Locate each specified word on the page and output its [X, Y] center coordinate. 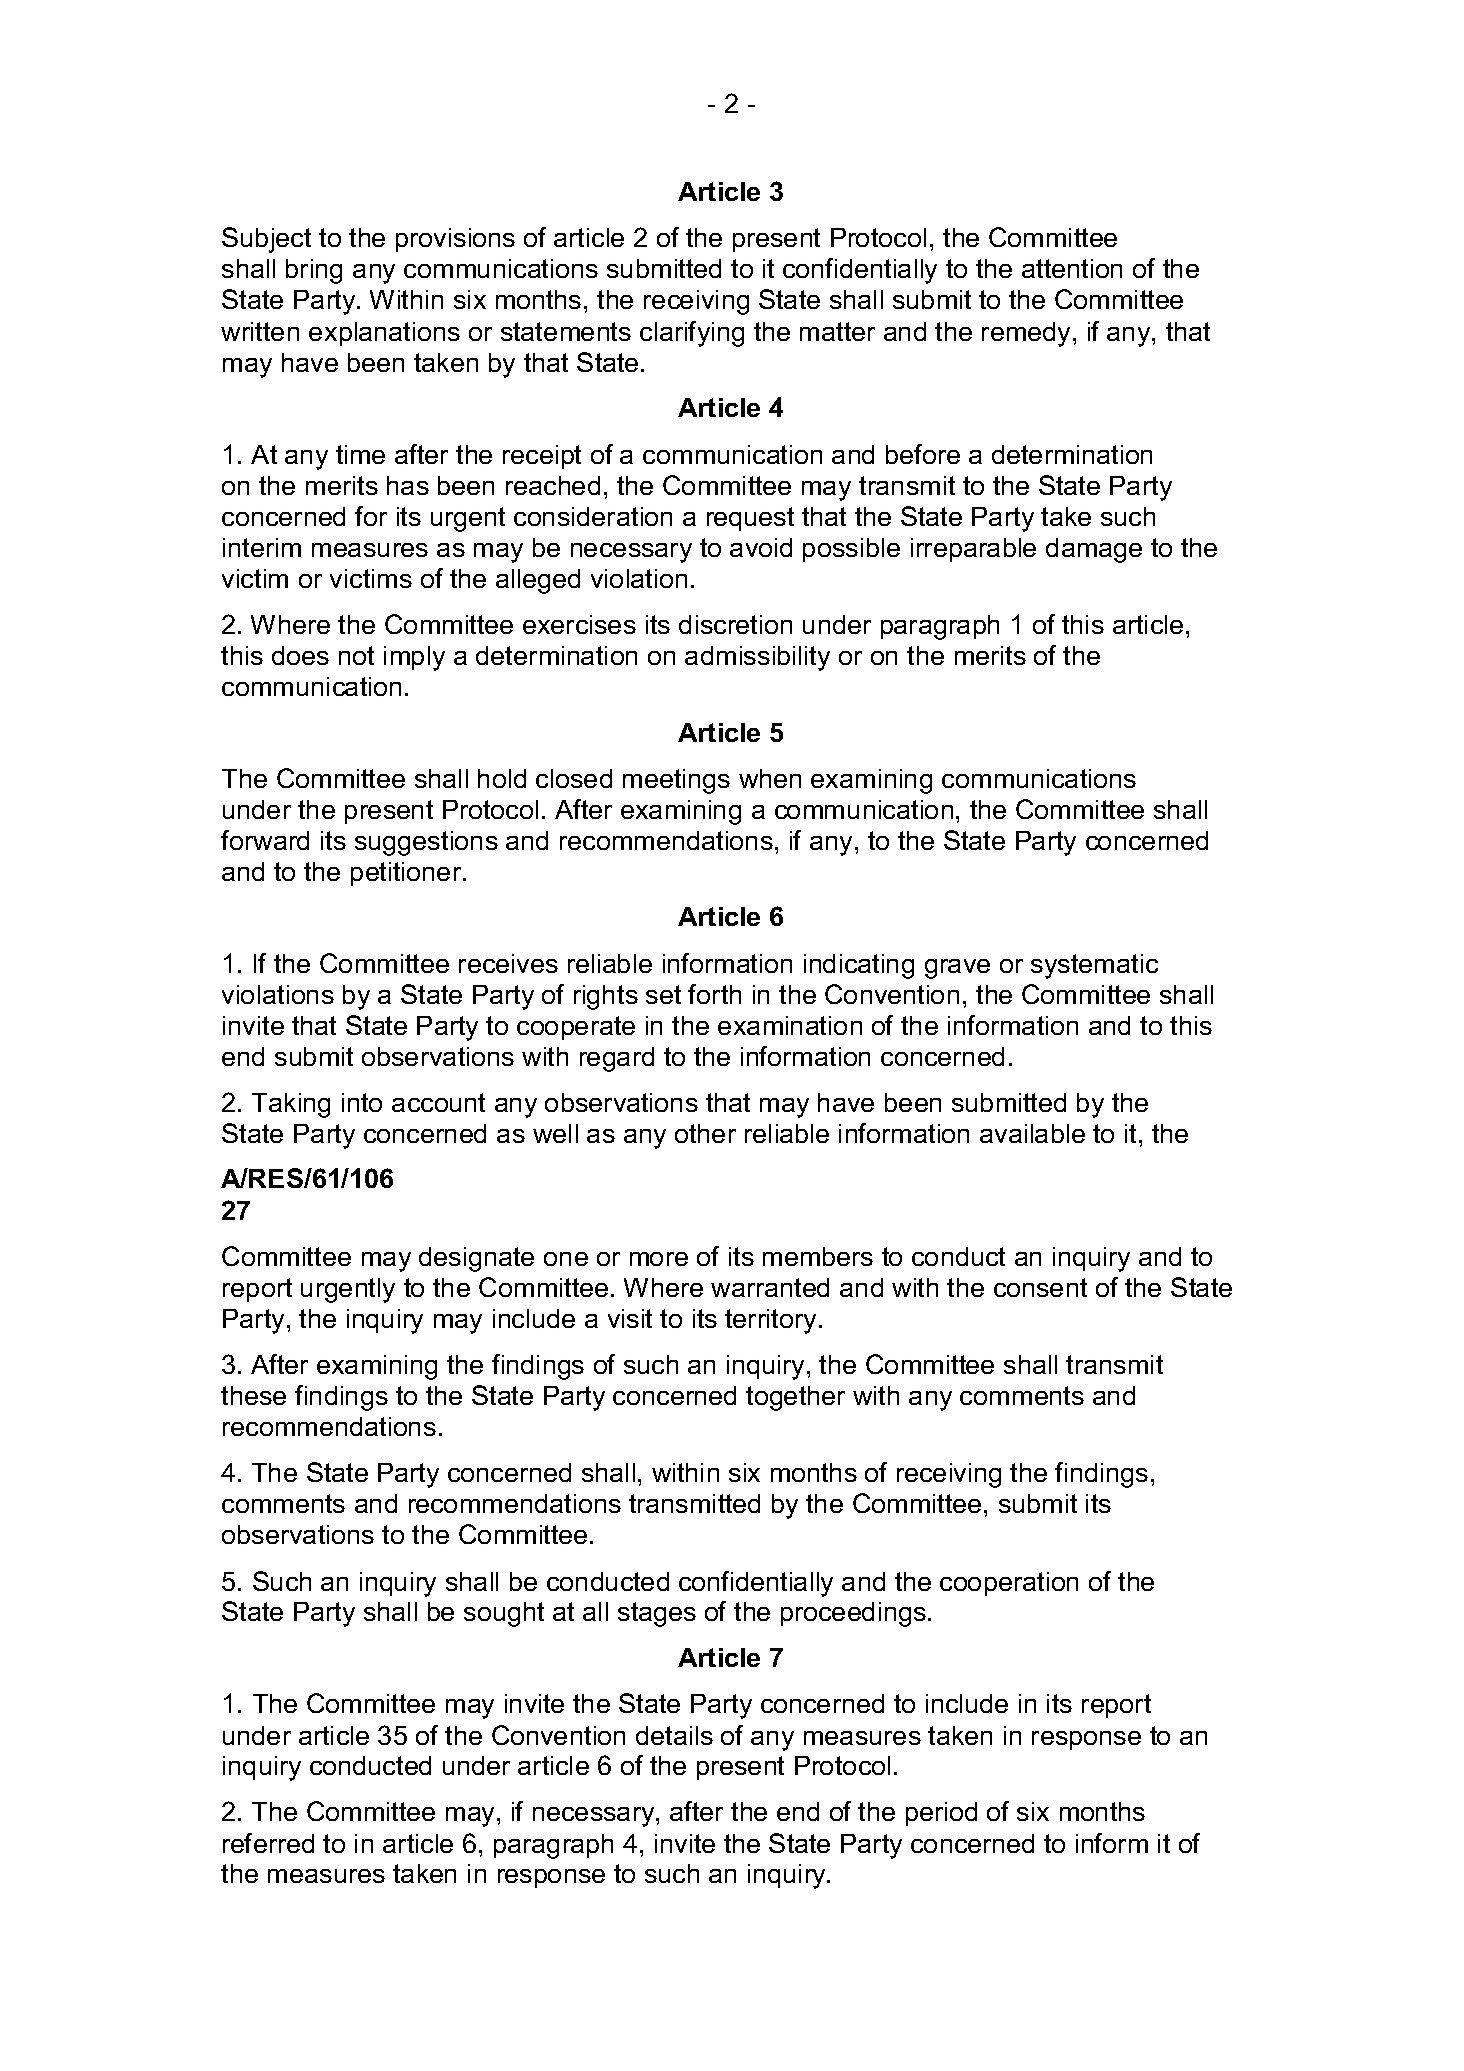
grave [957, 969]
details [674, 1735]
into [362, 1102]
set [663, 994]
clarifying [692, 334]
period [941, 1814]
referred [268, 1843]
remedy [1026, 334]
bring [314, 271]
